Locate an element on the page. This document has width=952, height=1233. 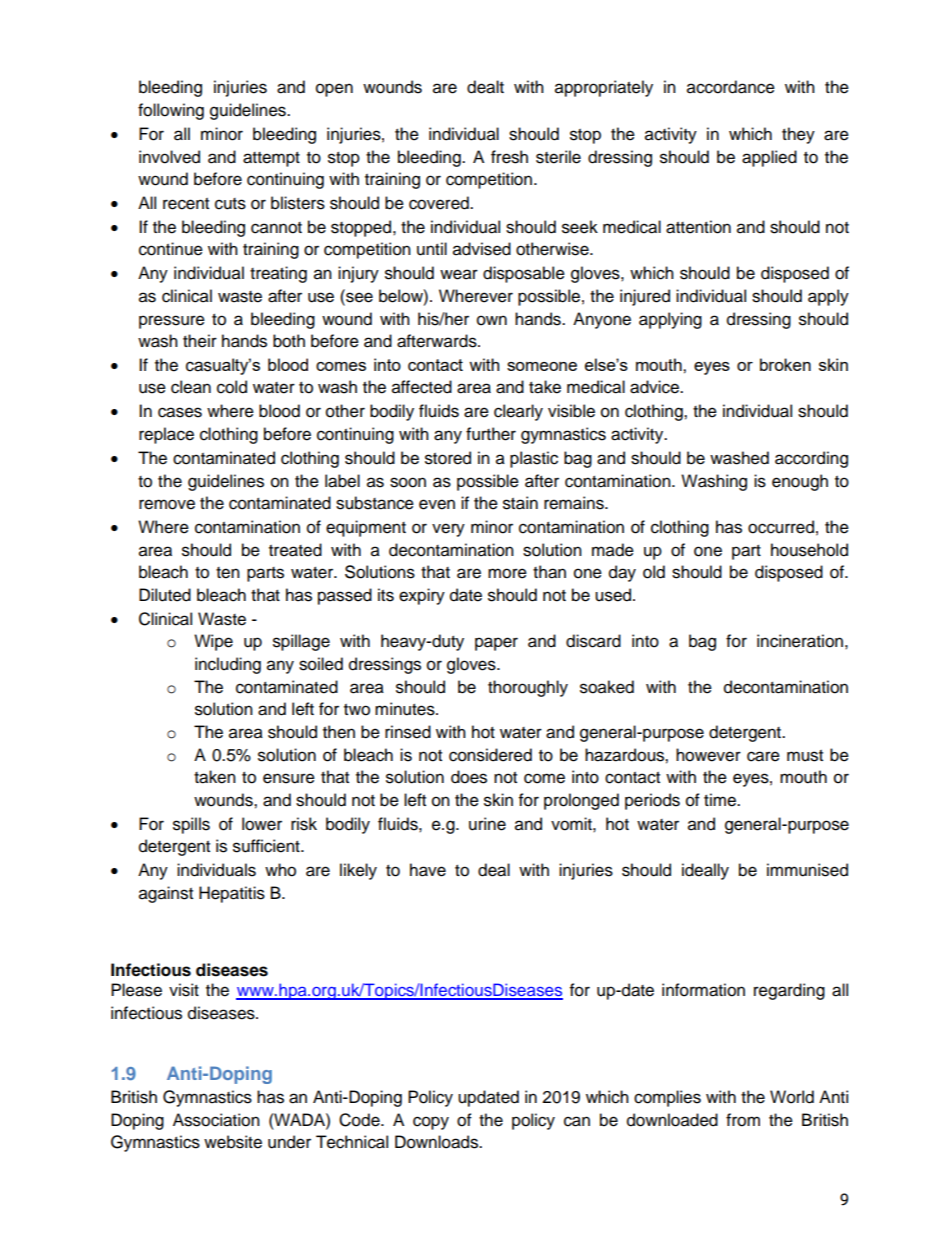
further is located at coordinates (491, 434).
